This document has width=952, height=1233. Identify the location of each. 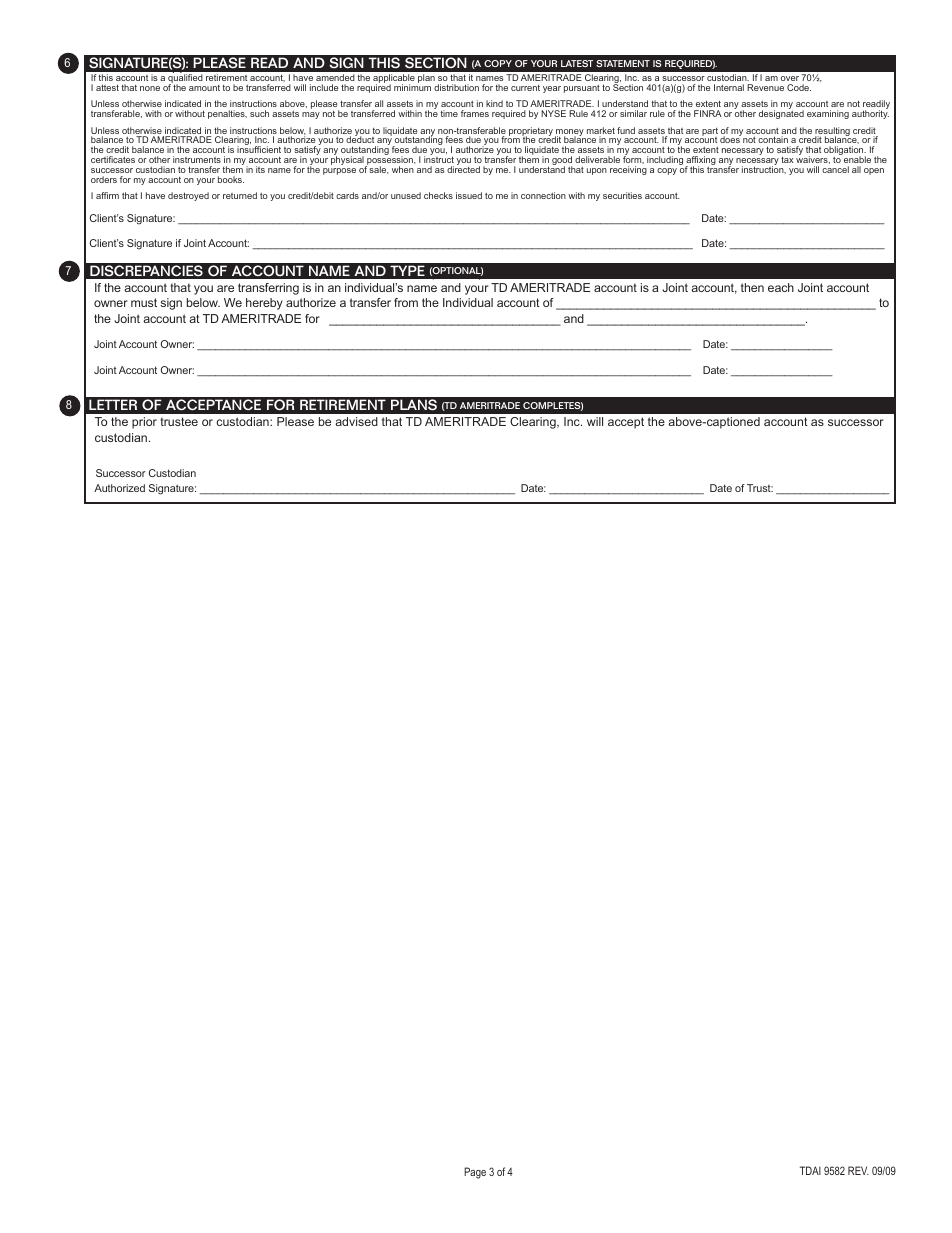
(781, 287).
